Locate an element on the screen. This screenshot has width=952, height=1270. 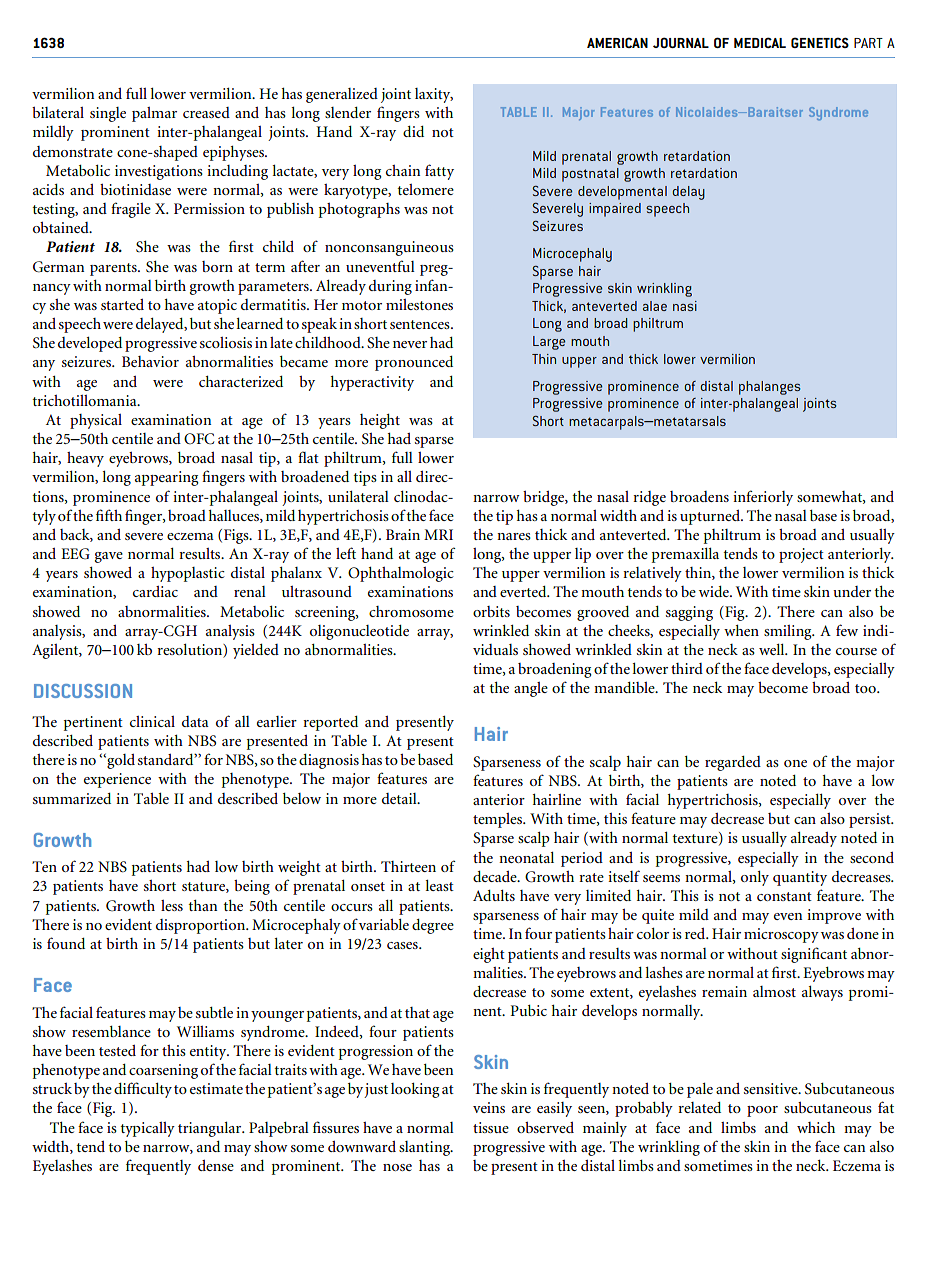
detail is located at coordinates (400, 798).
